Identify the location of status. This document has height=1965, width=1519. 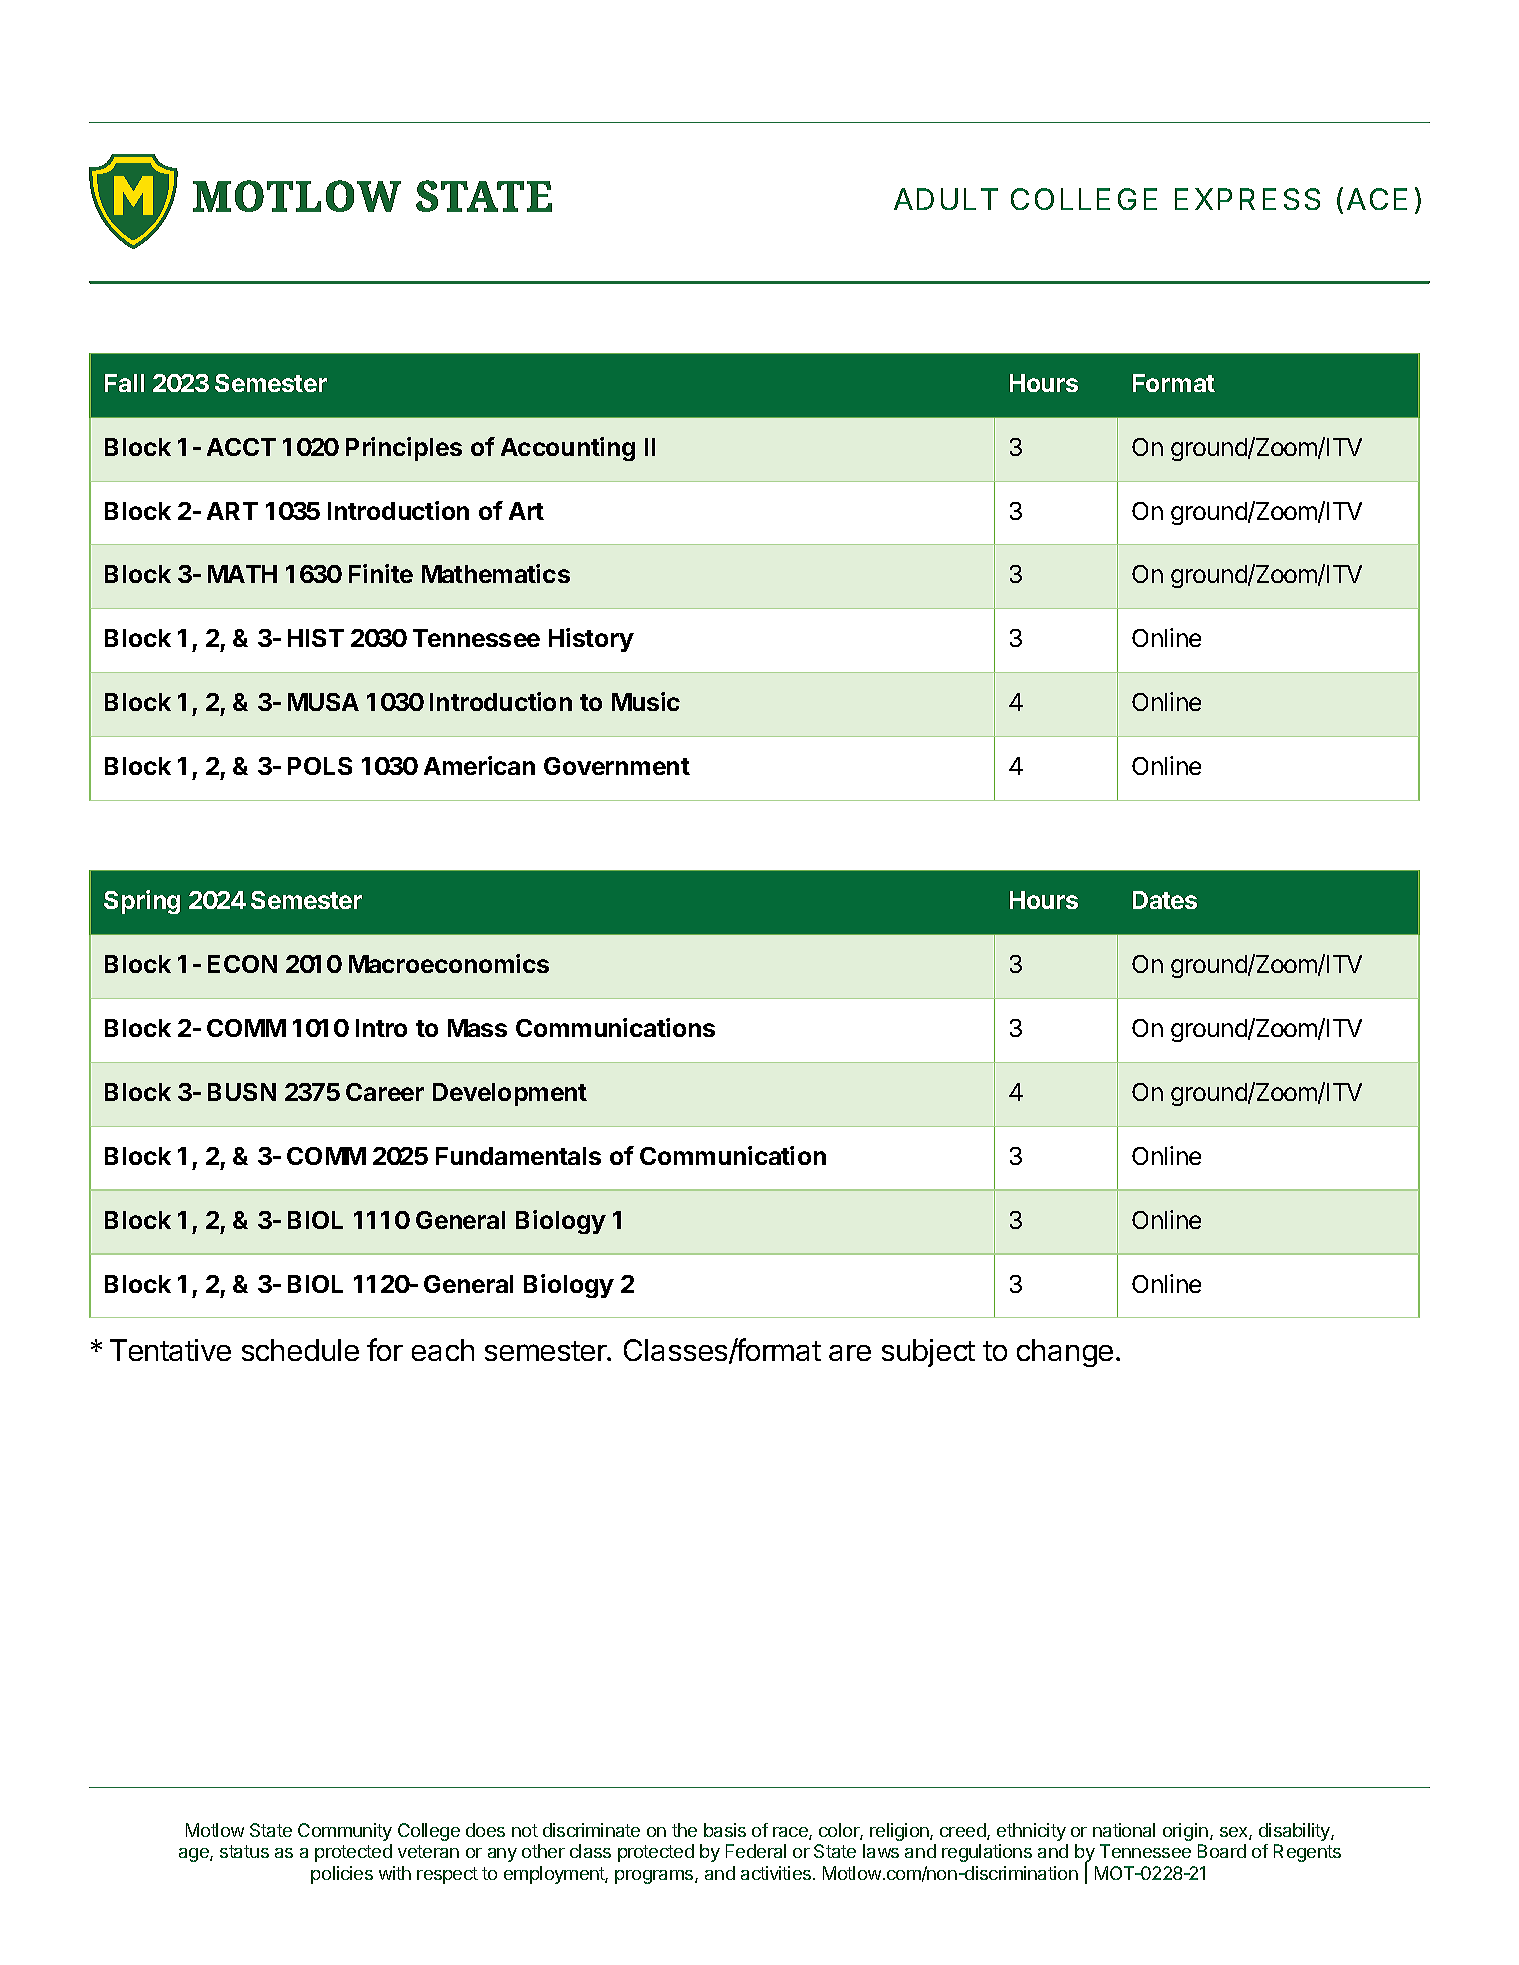
(244, 1851).
